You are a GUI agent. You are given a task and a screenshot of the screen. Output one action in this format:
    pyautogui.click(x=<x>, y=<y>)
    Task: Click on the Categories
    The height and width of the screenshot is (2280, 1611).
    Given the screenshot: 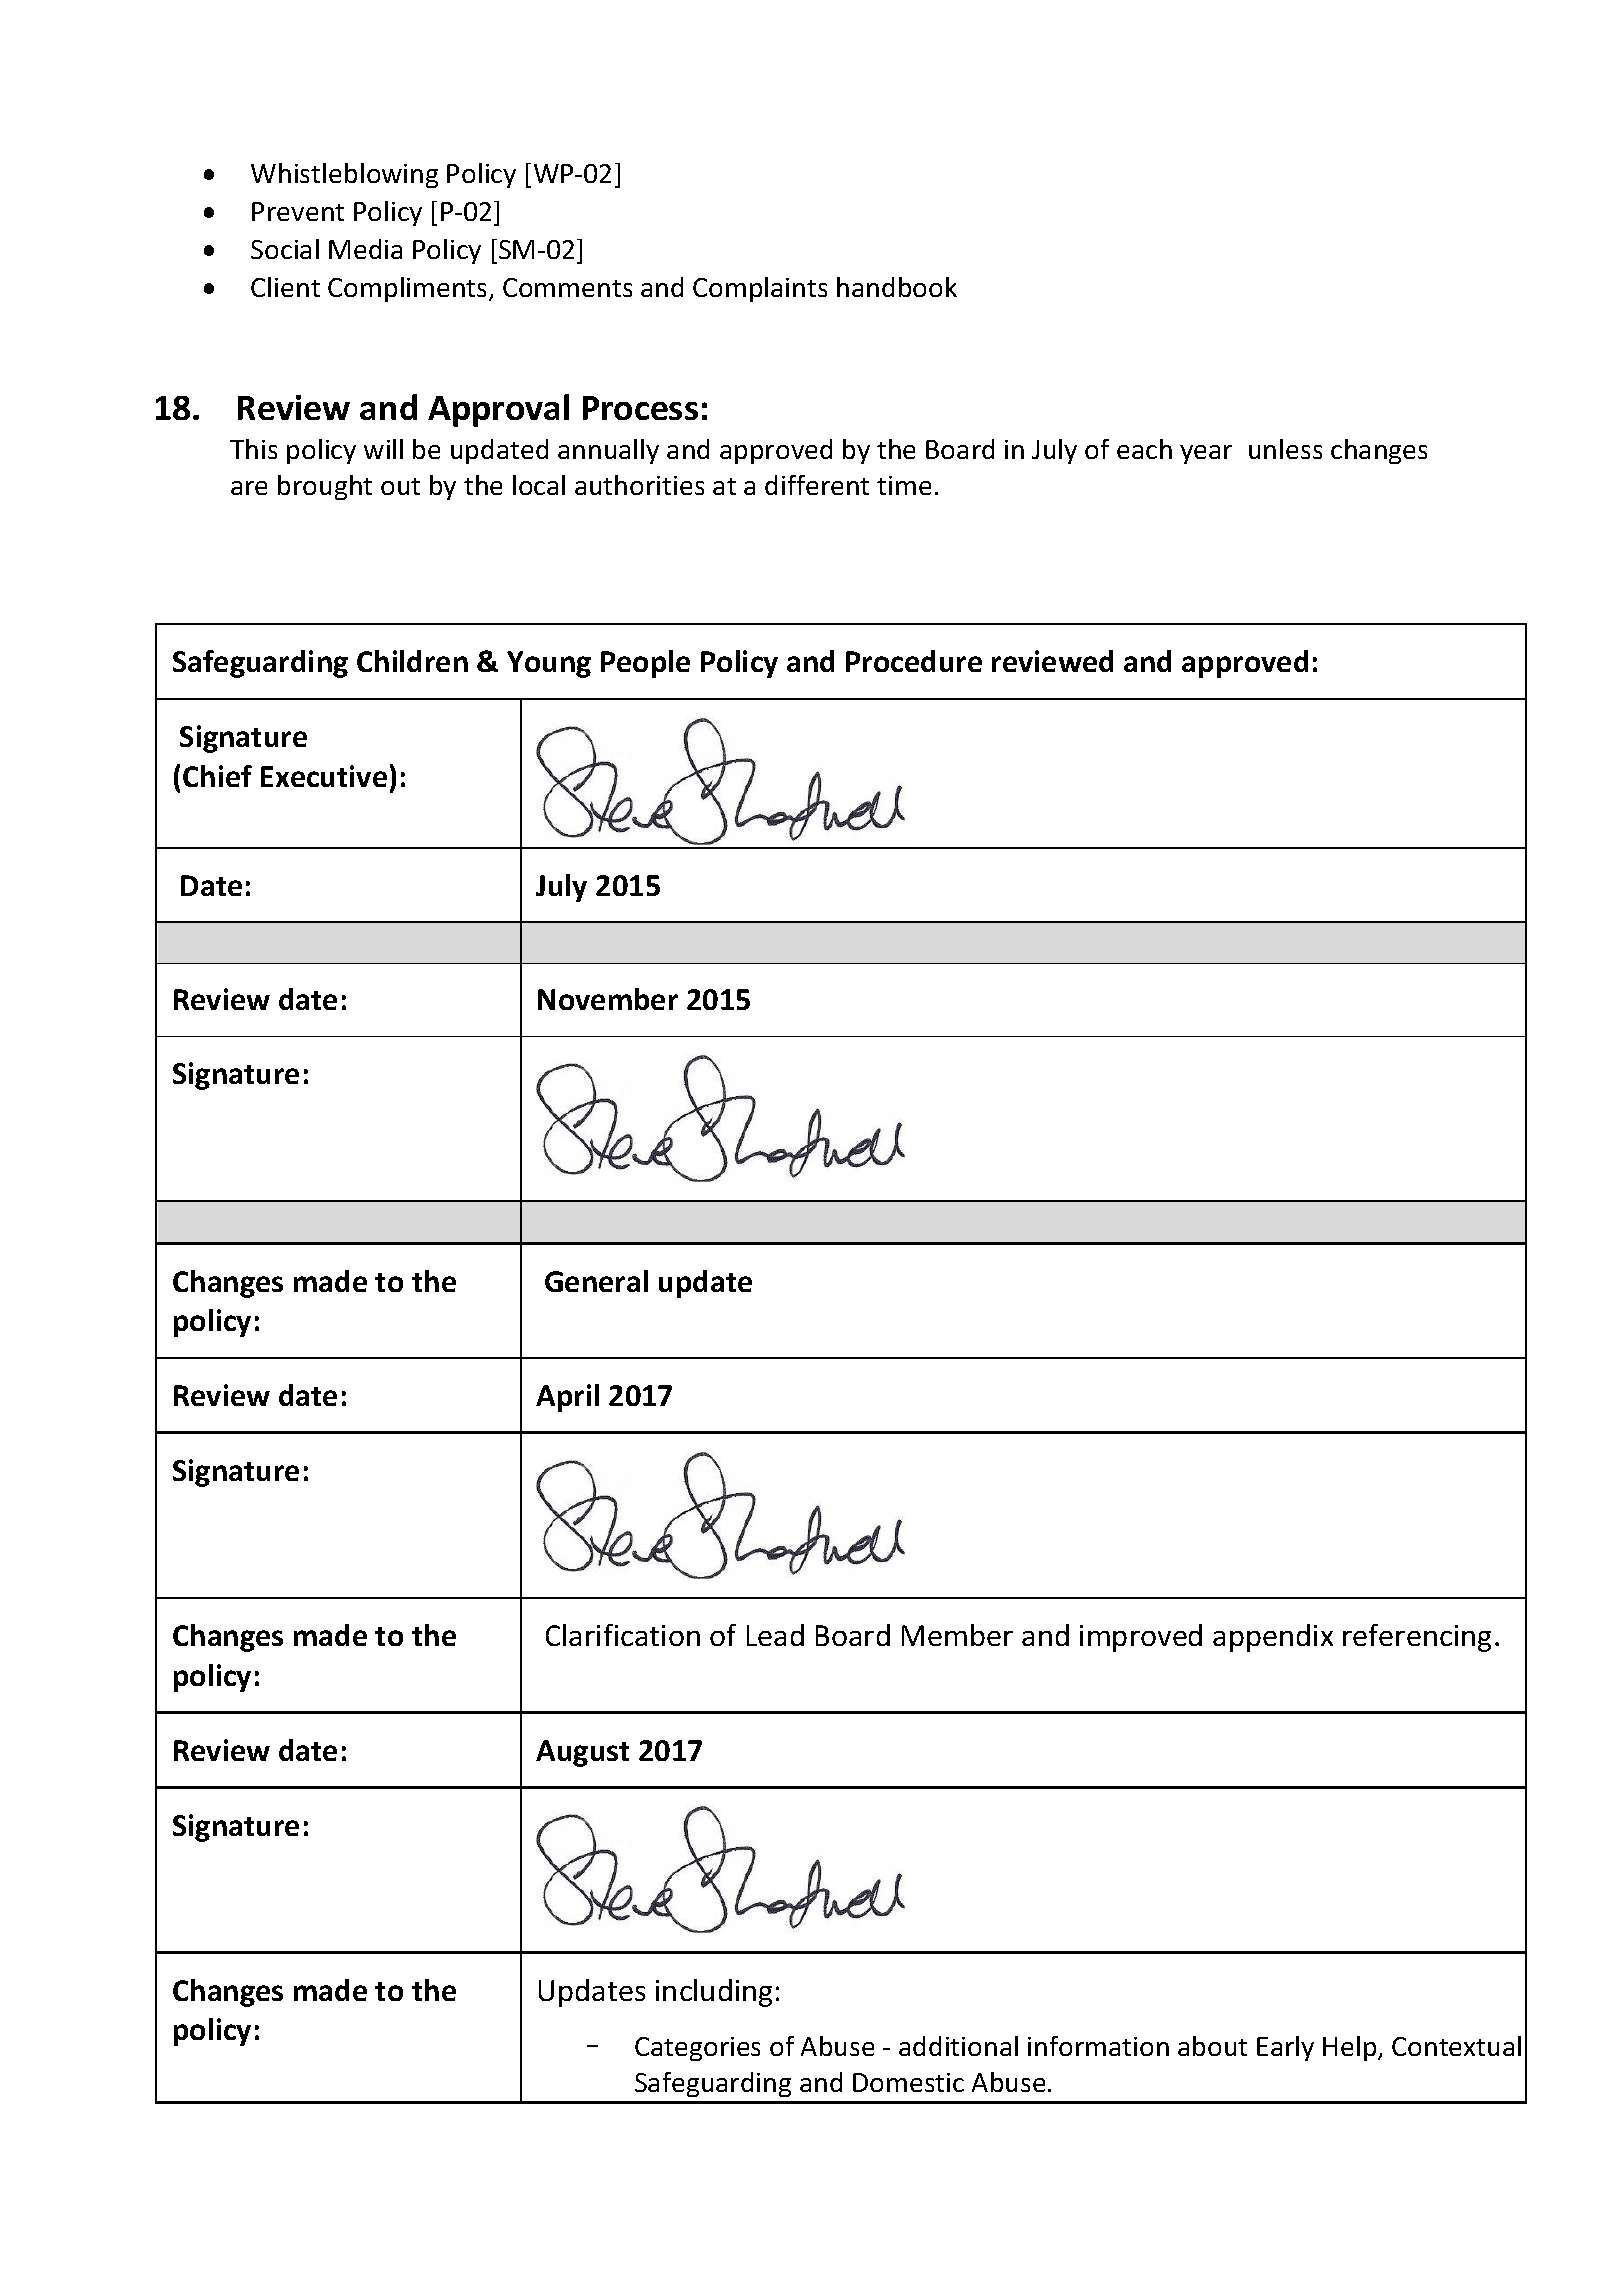 What is the action you would take?
    pyautogui.click(x=697, y=2049)
